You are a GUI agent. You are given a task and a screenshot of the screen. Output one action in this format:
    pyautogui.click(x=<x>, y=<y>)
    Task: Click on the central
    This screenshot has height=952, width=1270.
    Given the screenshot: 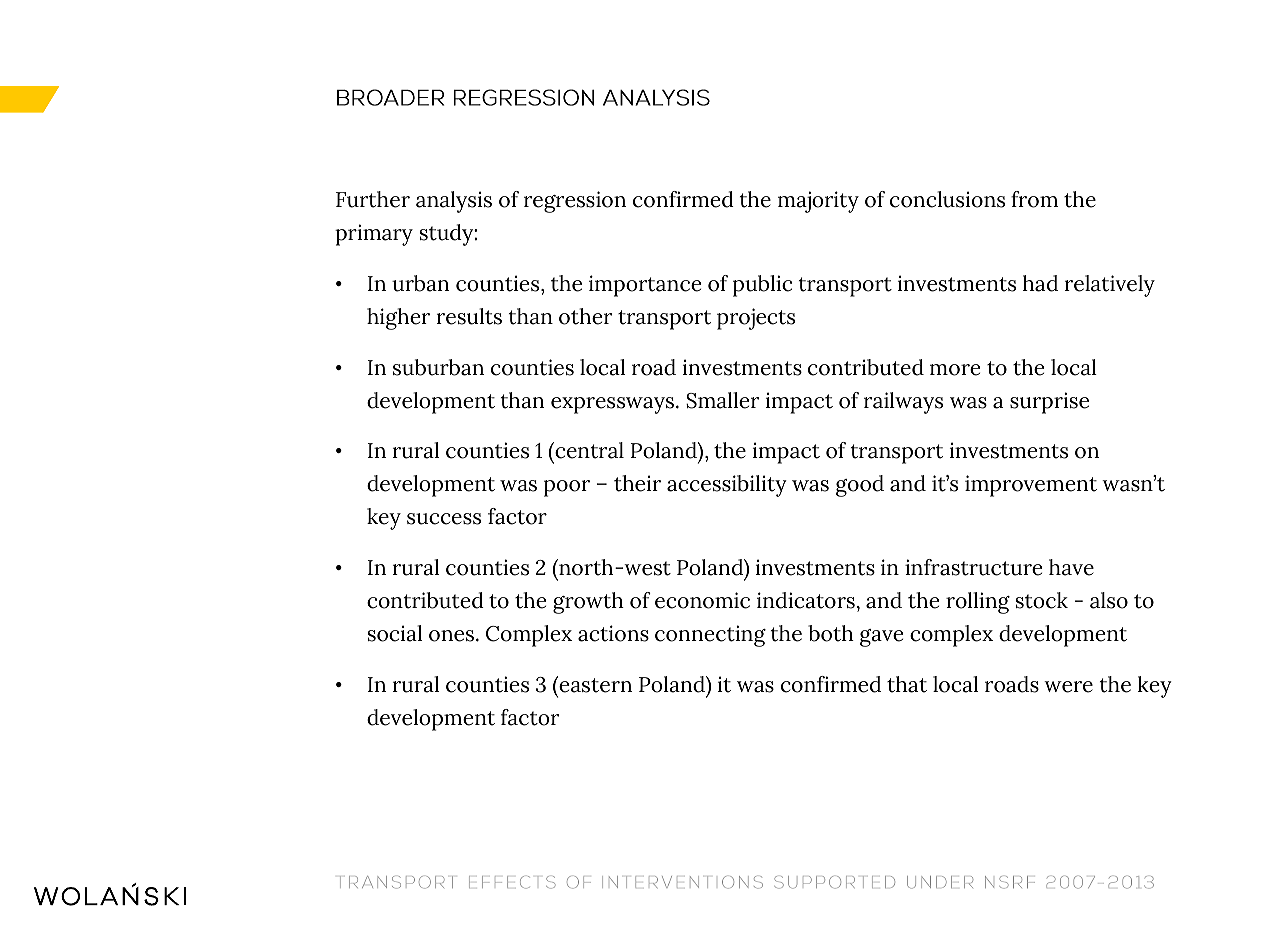 What is the action you would take?
    pyautogui.click(x=588, y=450)
